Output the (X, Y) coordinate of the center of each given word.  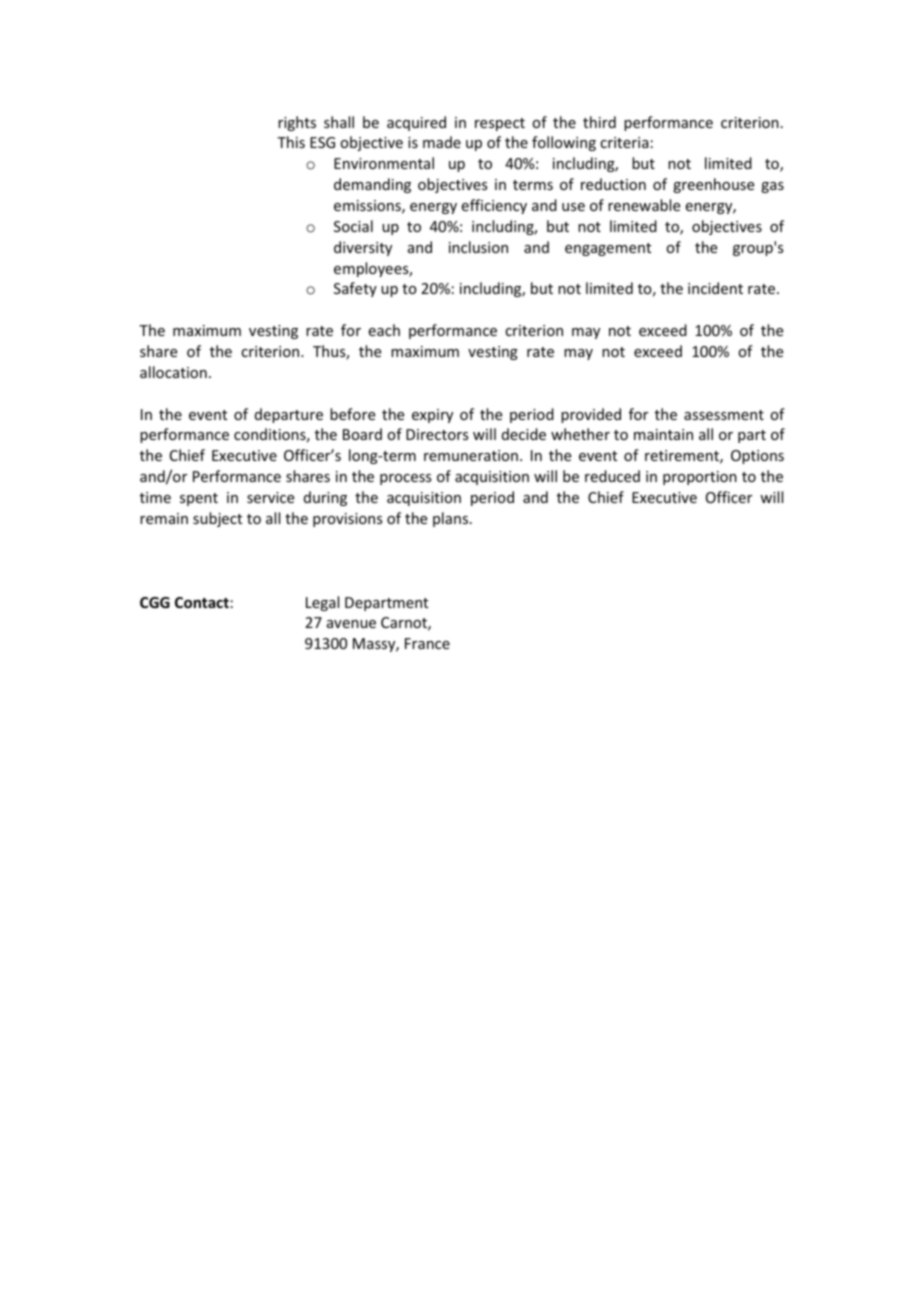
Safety (355, 289)
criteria (624, 142)
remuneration (471, 455)
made (442, 142)
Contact (202, 602)
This (291, 142)
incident (715, 288)
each (384, 330)
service (270, 497)
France (427, 643)
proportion (700, 478)
